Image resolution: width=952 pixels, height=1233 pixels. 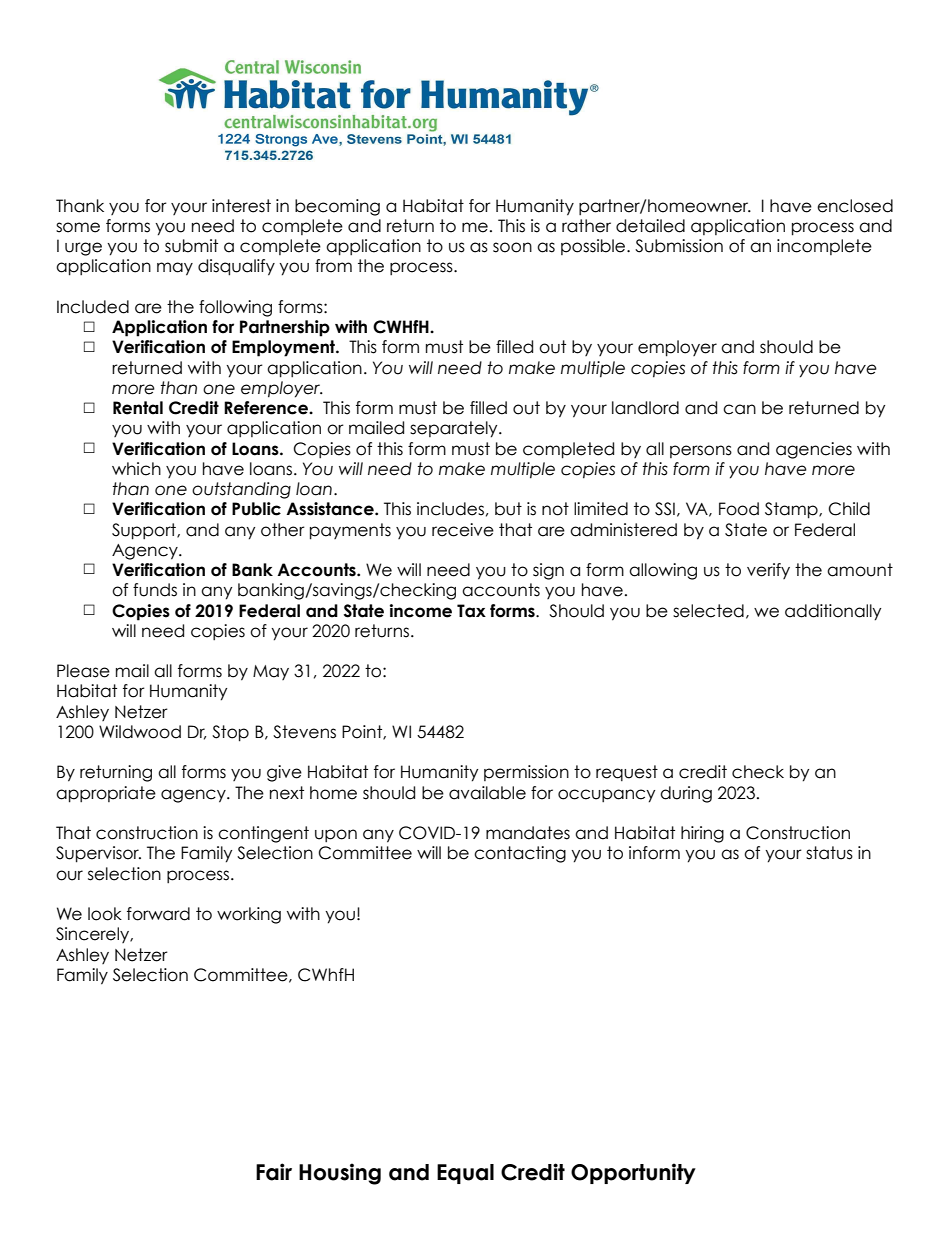 What do you see at coordinates (520, 854) in the document?
I see `contacting` at bounding box center [520, 854].
